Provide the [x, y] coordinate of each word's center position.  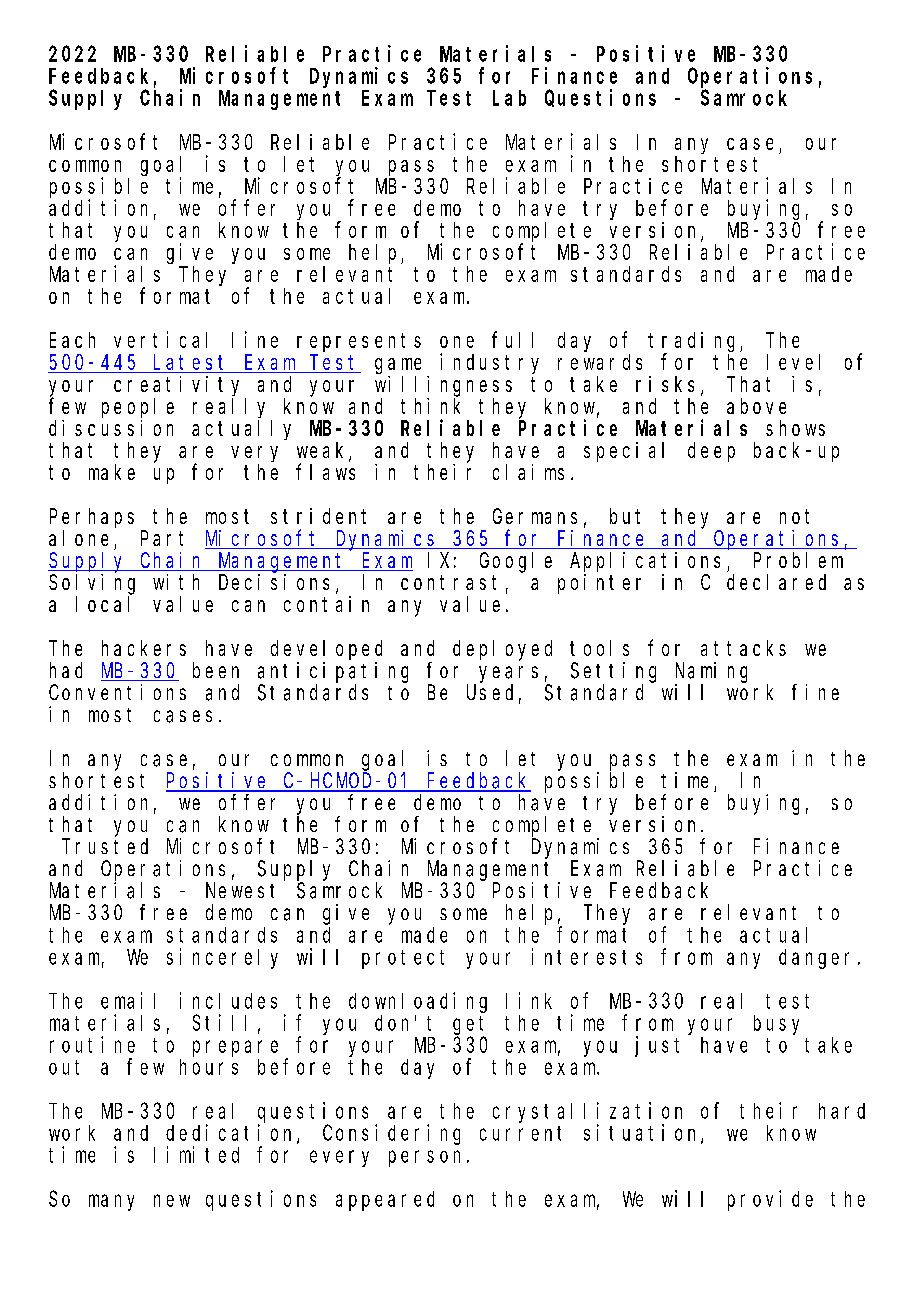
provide [770, 1200]
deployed [502, 650]
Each [72, 340]
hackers [144, 648]
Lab [509, 98]
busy [776, 1025]
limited [196, 1154]
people [138, 408]
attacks [743, 648]
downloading [418, 1002]
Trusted [105, 846]
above [756, 406]
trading [694, 343]
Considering [391, 1134]
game [398, 366]
